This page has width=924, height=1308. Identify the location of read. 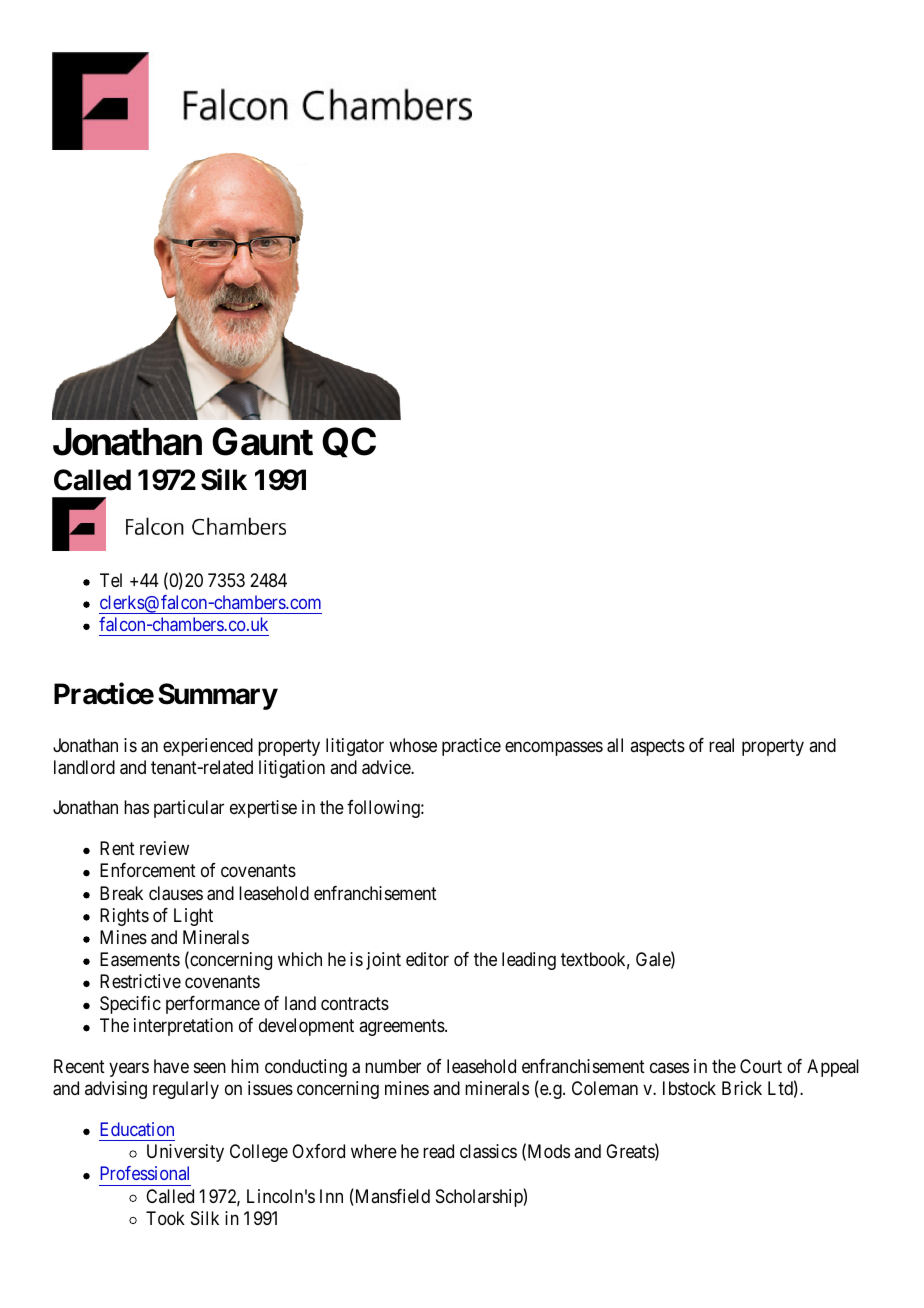
(438, 1151).
